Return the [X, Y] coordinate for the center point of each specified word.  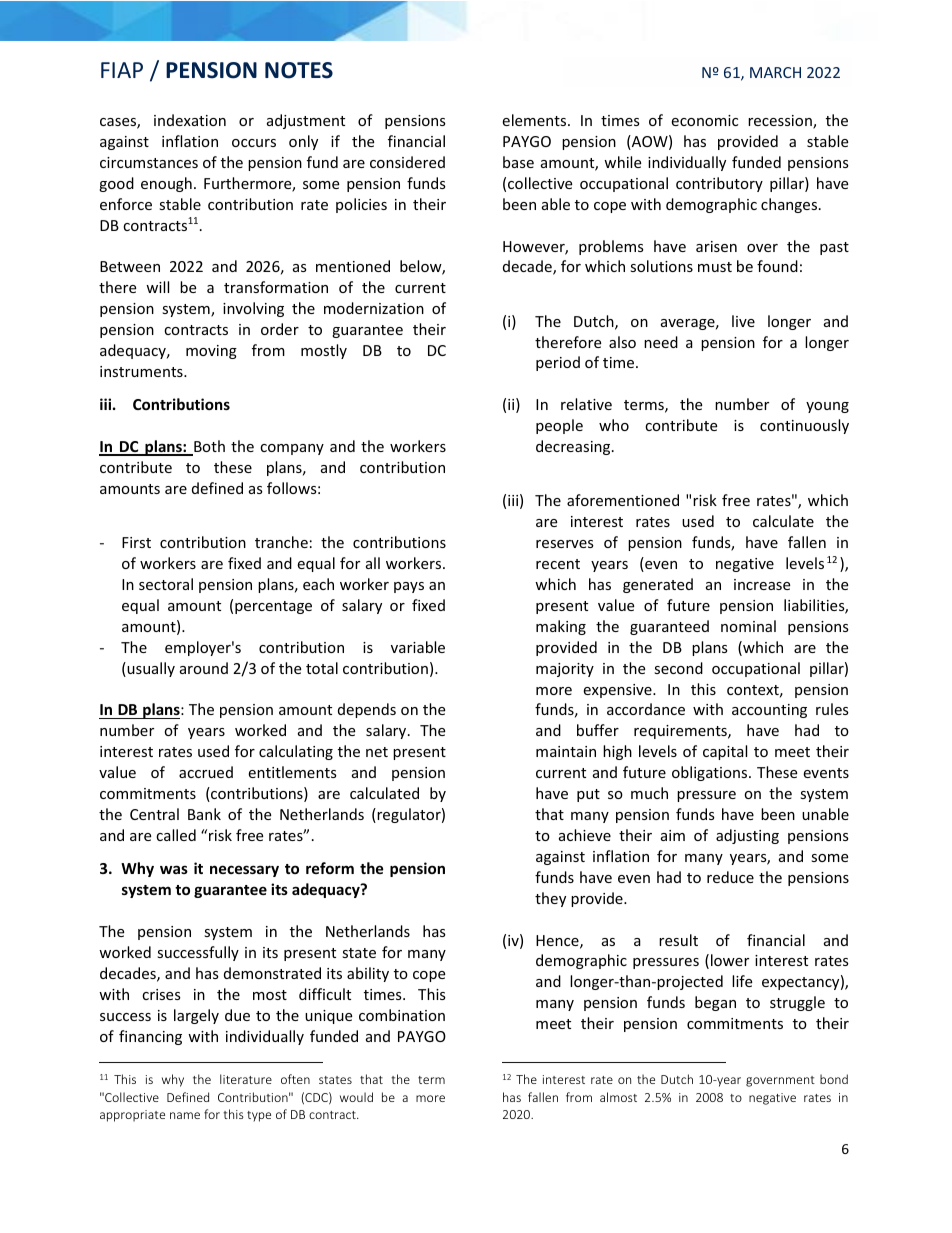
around [204, 668]
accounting [769, 711]
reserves [565, 544]
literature [246, 1079]
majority [565, 670]
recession [781, 122]
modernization [374, 308]
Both [208, 447]
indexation [190, 120]
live [743, 321]
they [550, 899]
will [157, 287]
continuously [804, 426]
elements [535, 120]
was [174, 869]
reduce [730, 877]
